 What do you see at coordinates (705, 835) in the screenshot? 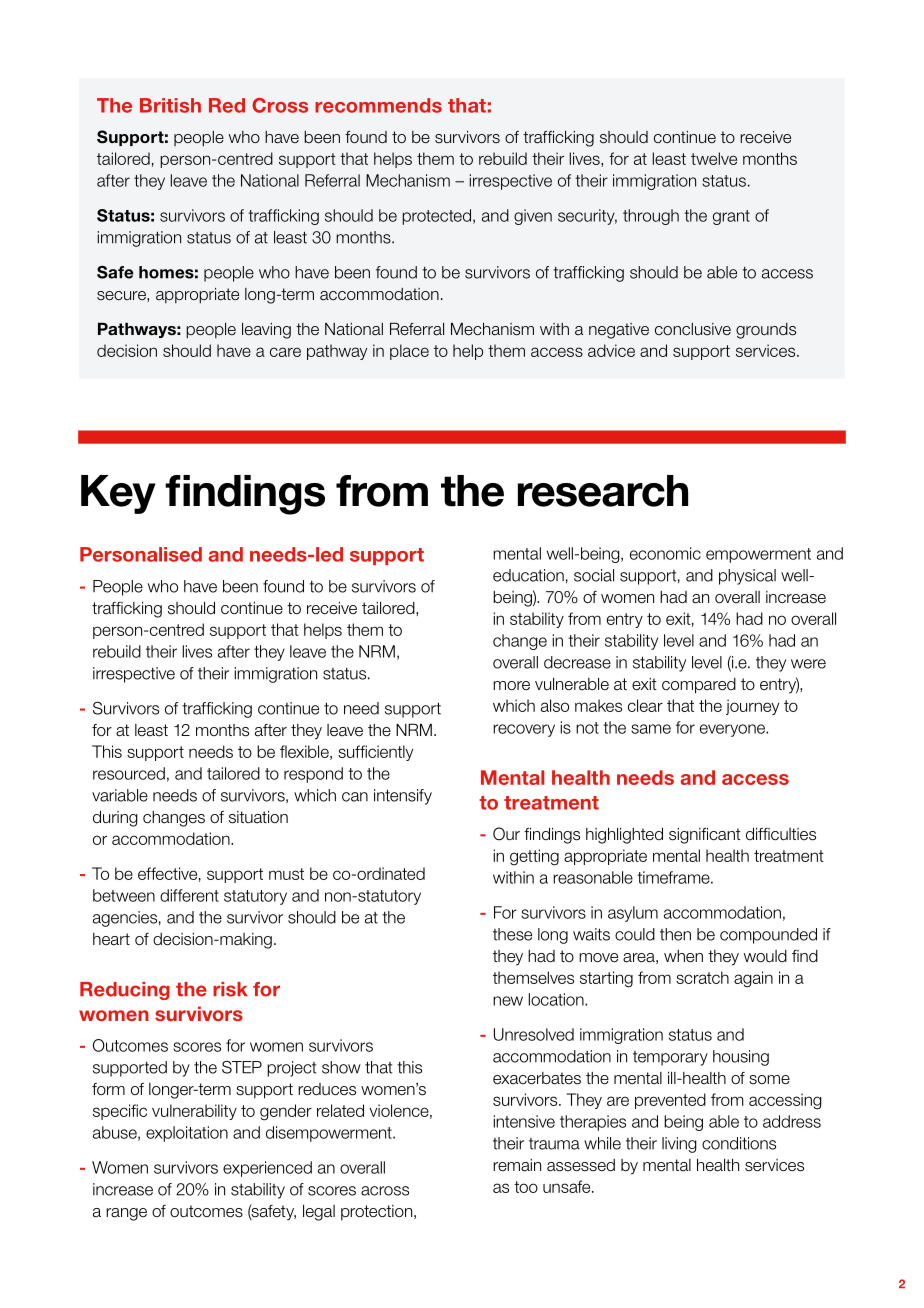
I see `significant` at bounding box center [705, 835].
